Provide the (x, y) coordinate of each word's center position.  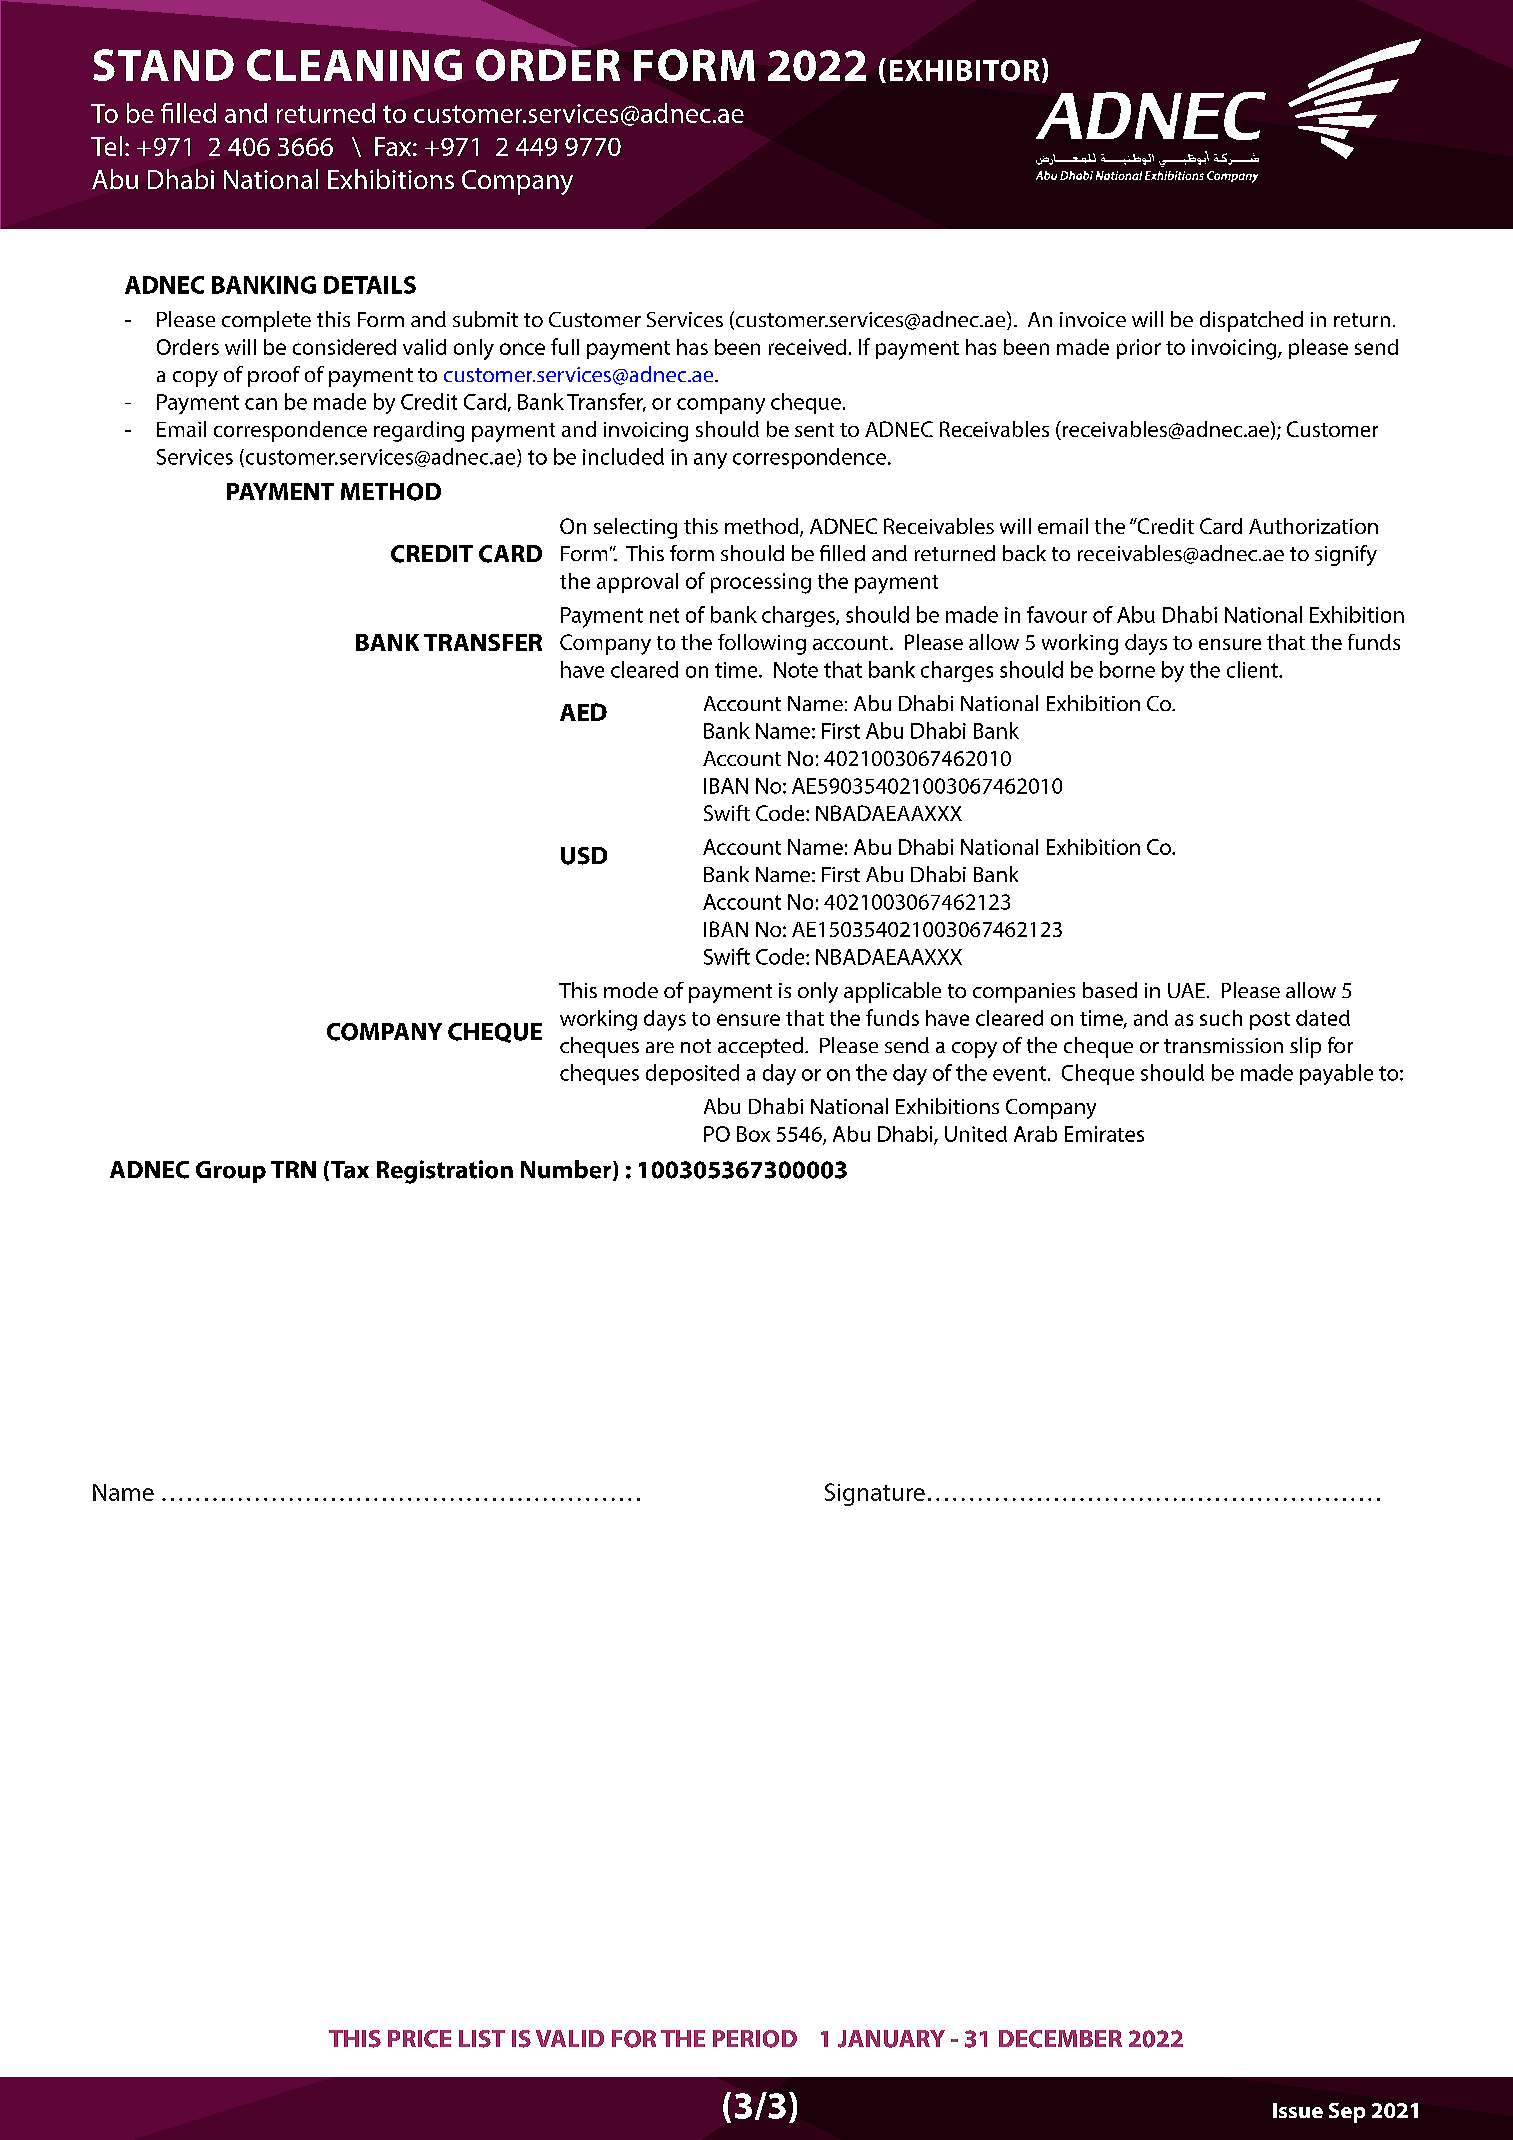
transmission (1223, 1045)
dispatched (1251, 321)
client (1253, 669)
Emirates (1104, 1134)
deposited (692, 1074)
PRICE (419, 2039)
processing (761, 583)
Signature (875, 1494)
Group (231, 1172)
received (807, 347)
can (261, 404)
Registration (445, 1172)
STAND (163, 65)
